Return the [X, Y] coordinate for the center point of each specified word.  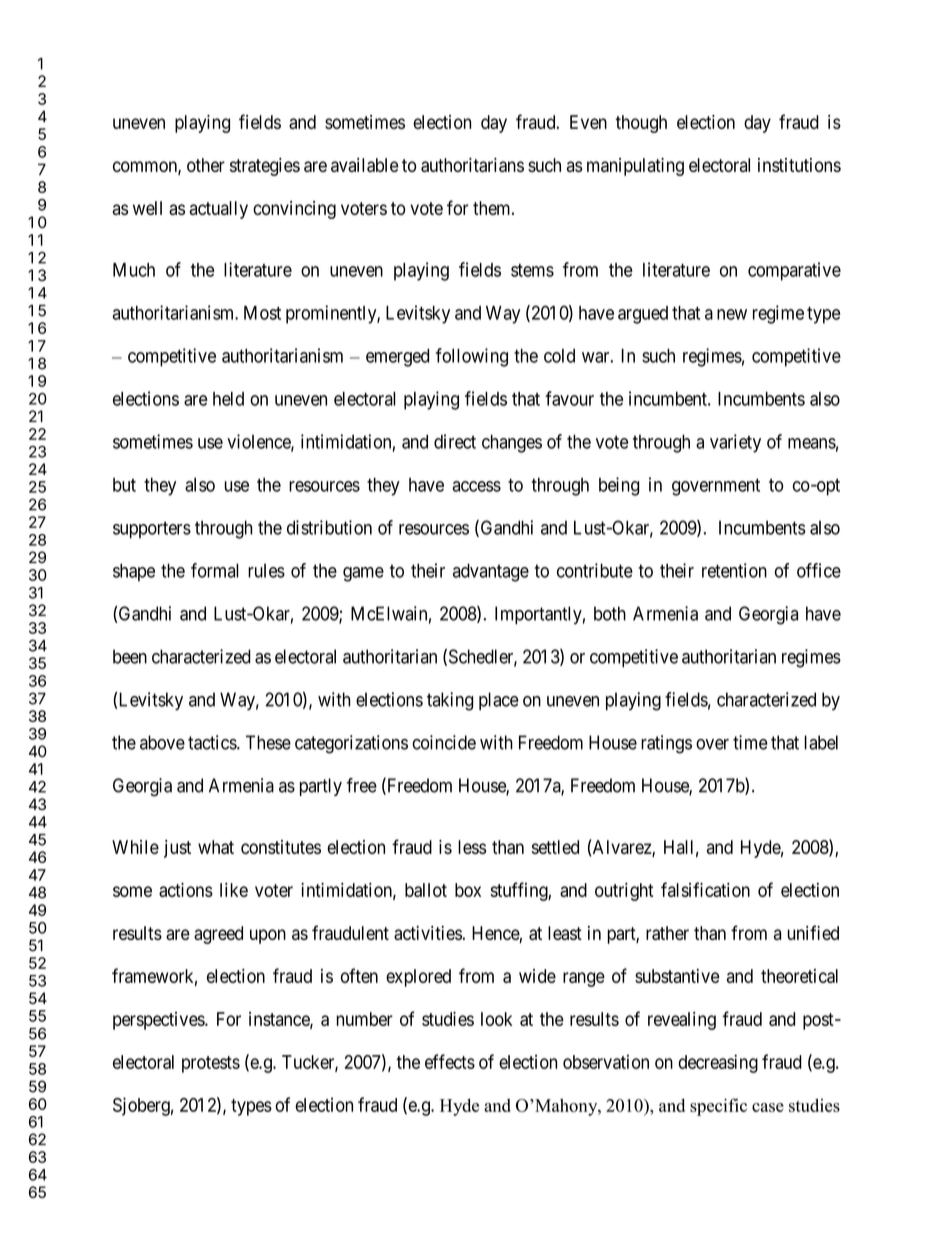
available [365, 165]
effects [450, 1061]
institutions [799, 165]
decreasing [718, 1063]
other [206, 165]
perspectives [159, 1021]
